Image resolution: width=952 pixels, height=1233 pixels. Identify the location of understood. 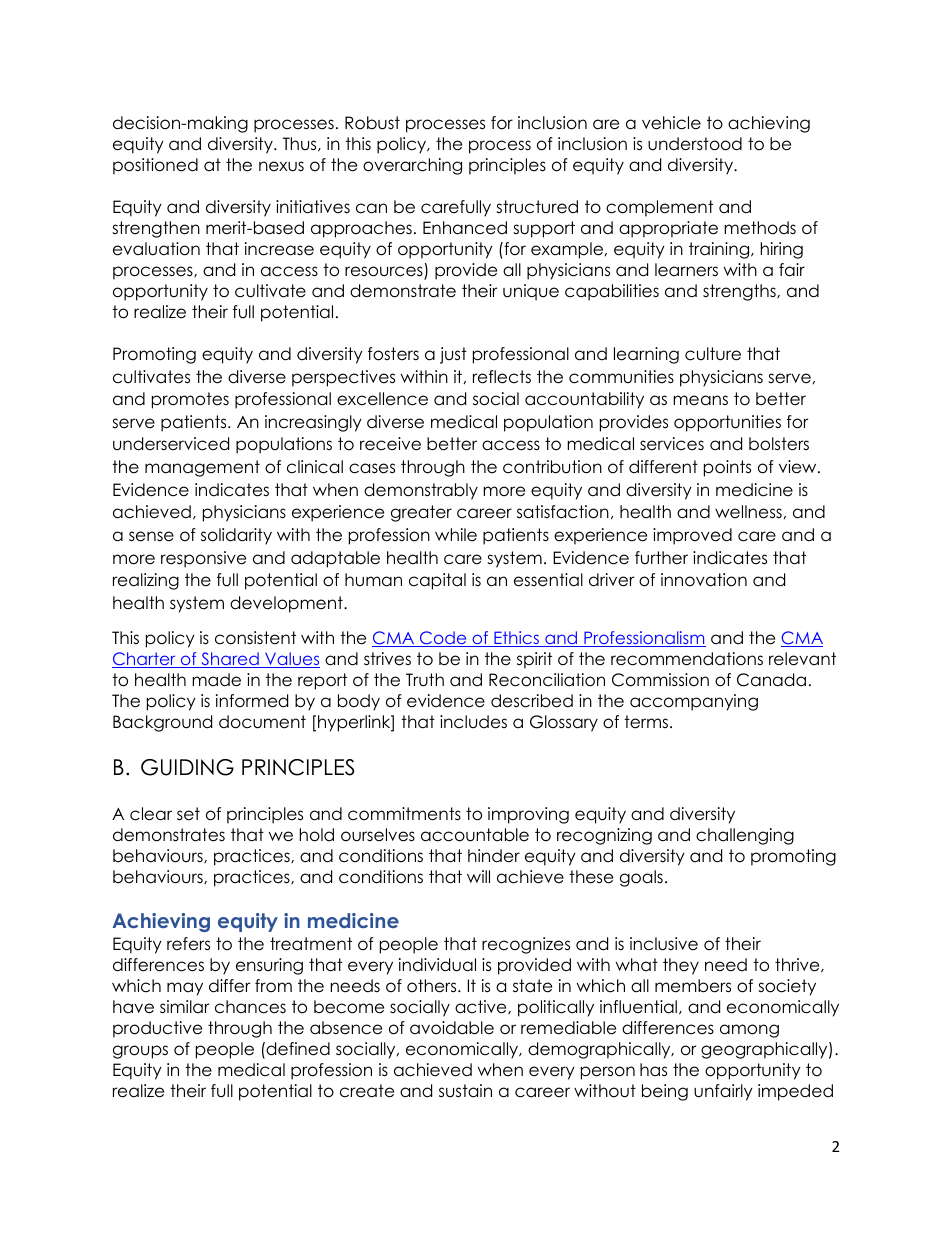
(695, 144).
